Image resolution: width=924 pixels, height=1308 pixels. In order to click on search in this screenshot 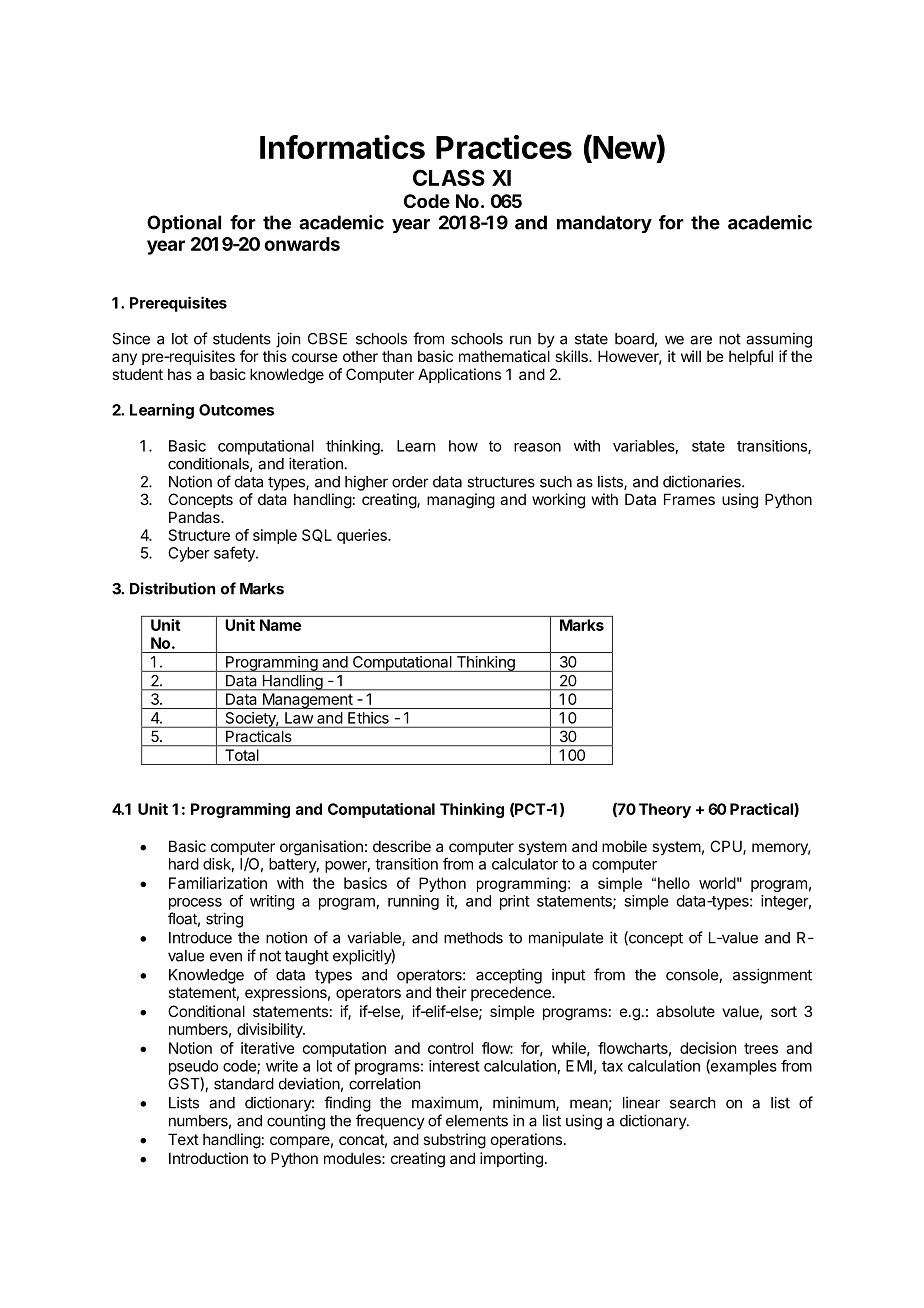, I will do `click(693, 1103)`.
